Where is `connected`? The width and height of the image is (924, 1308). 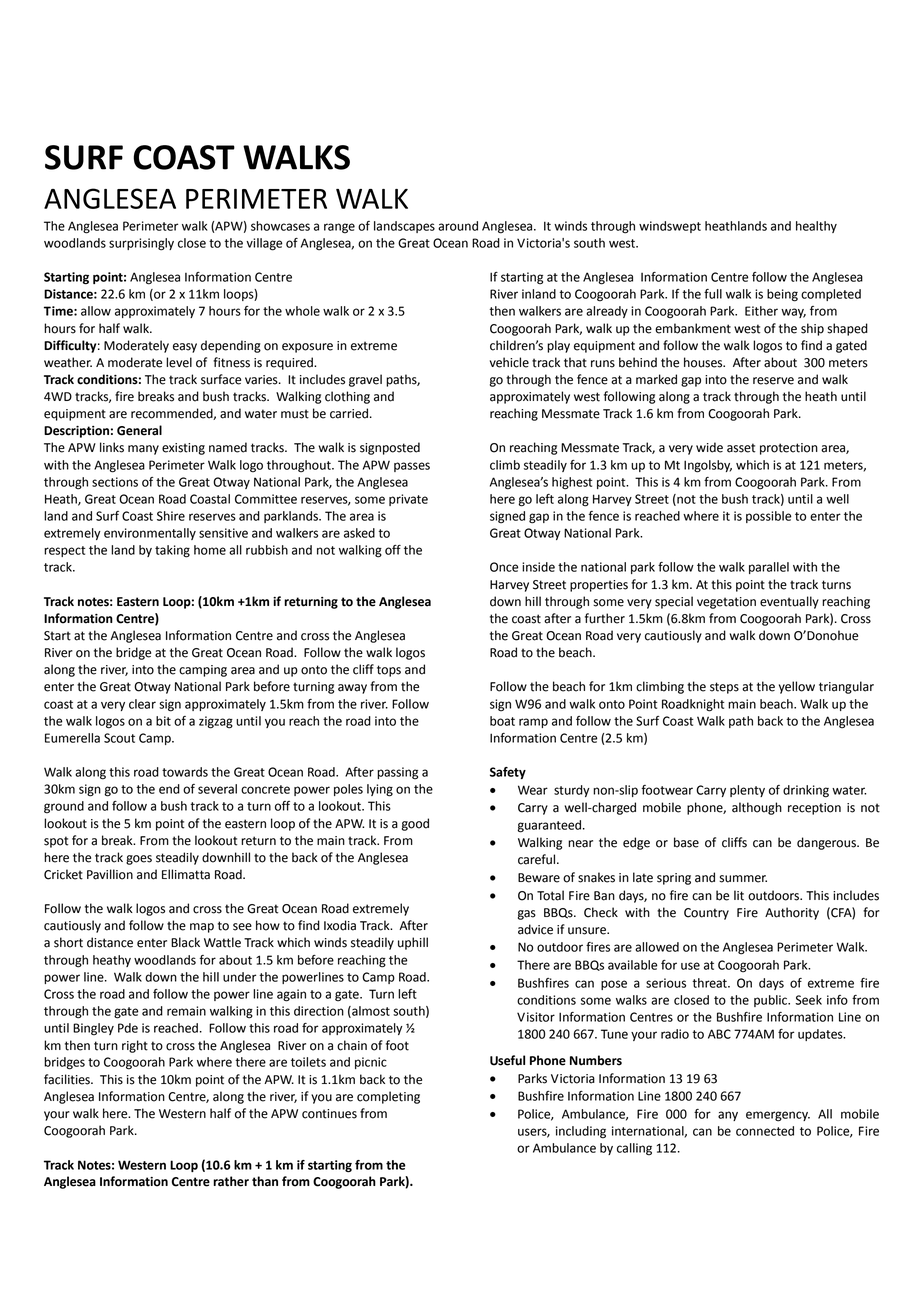 connected is located at coordinates (765, 1131).
